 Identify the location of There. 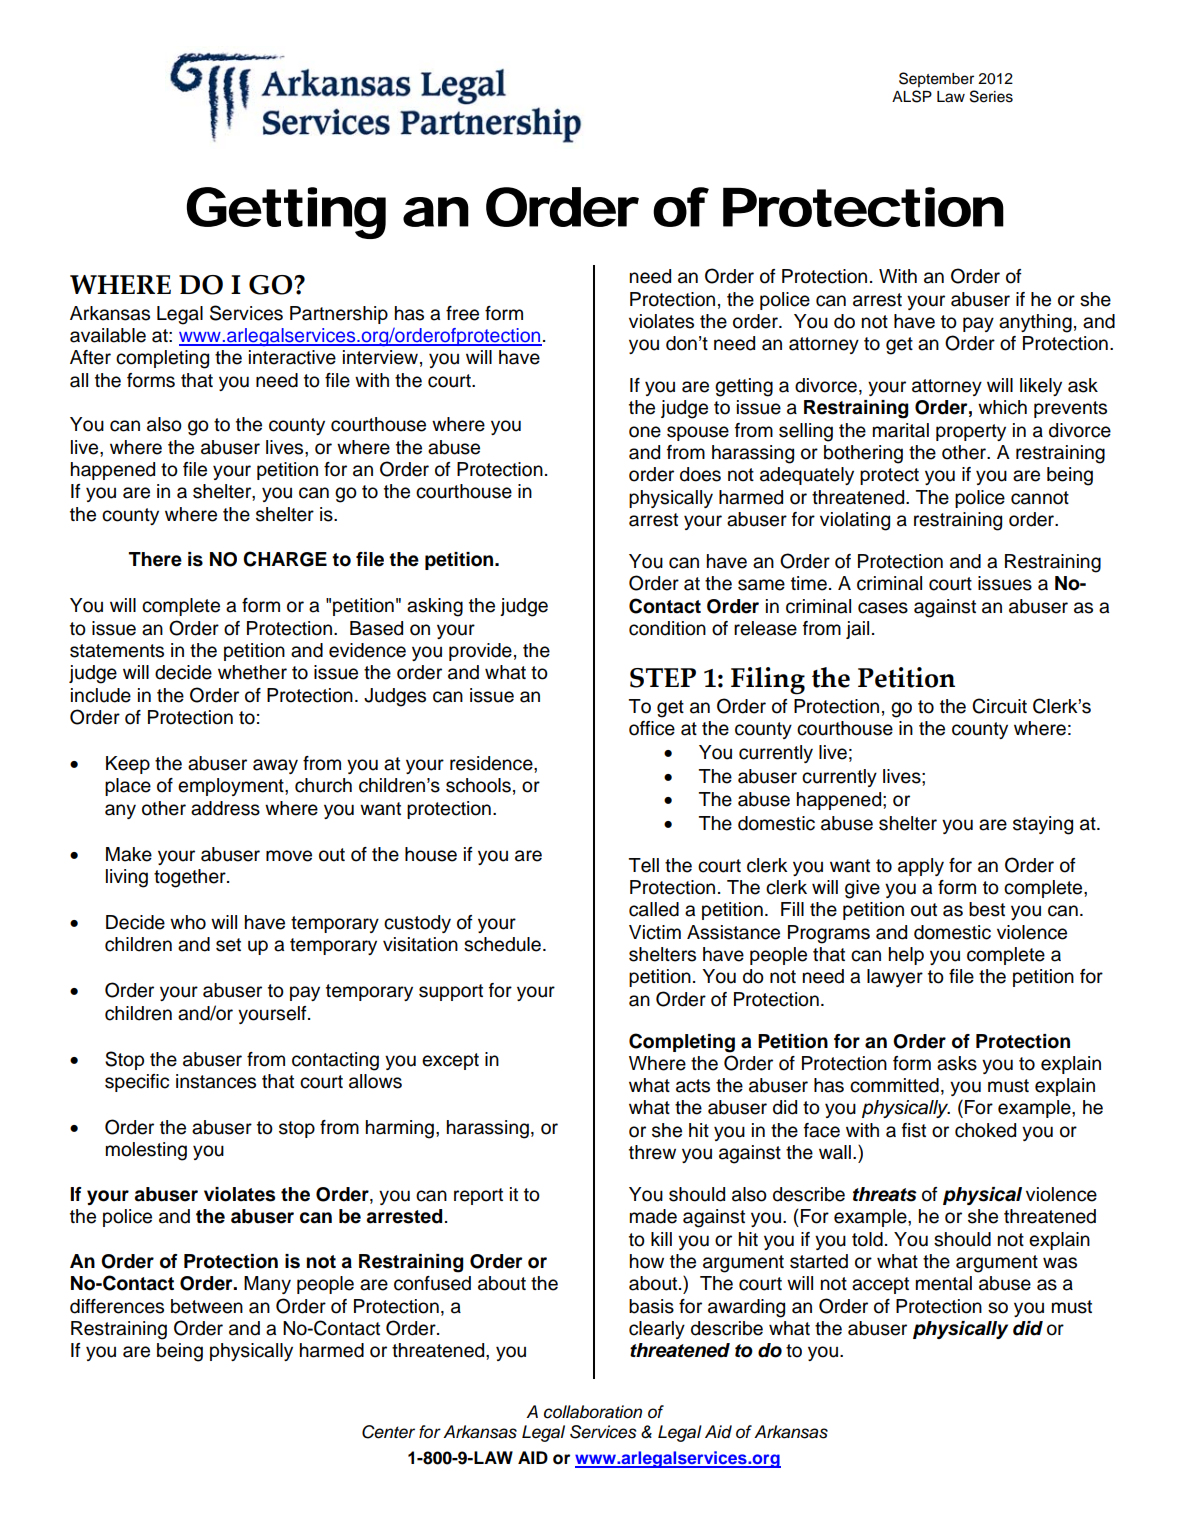
(155, 559).
